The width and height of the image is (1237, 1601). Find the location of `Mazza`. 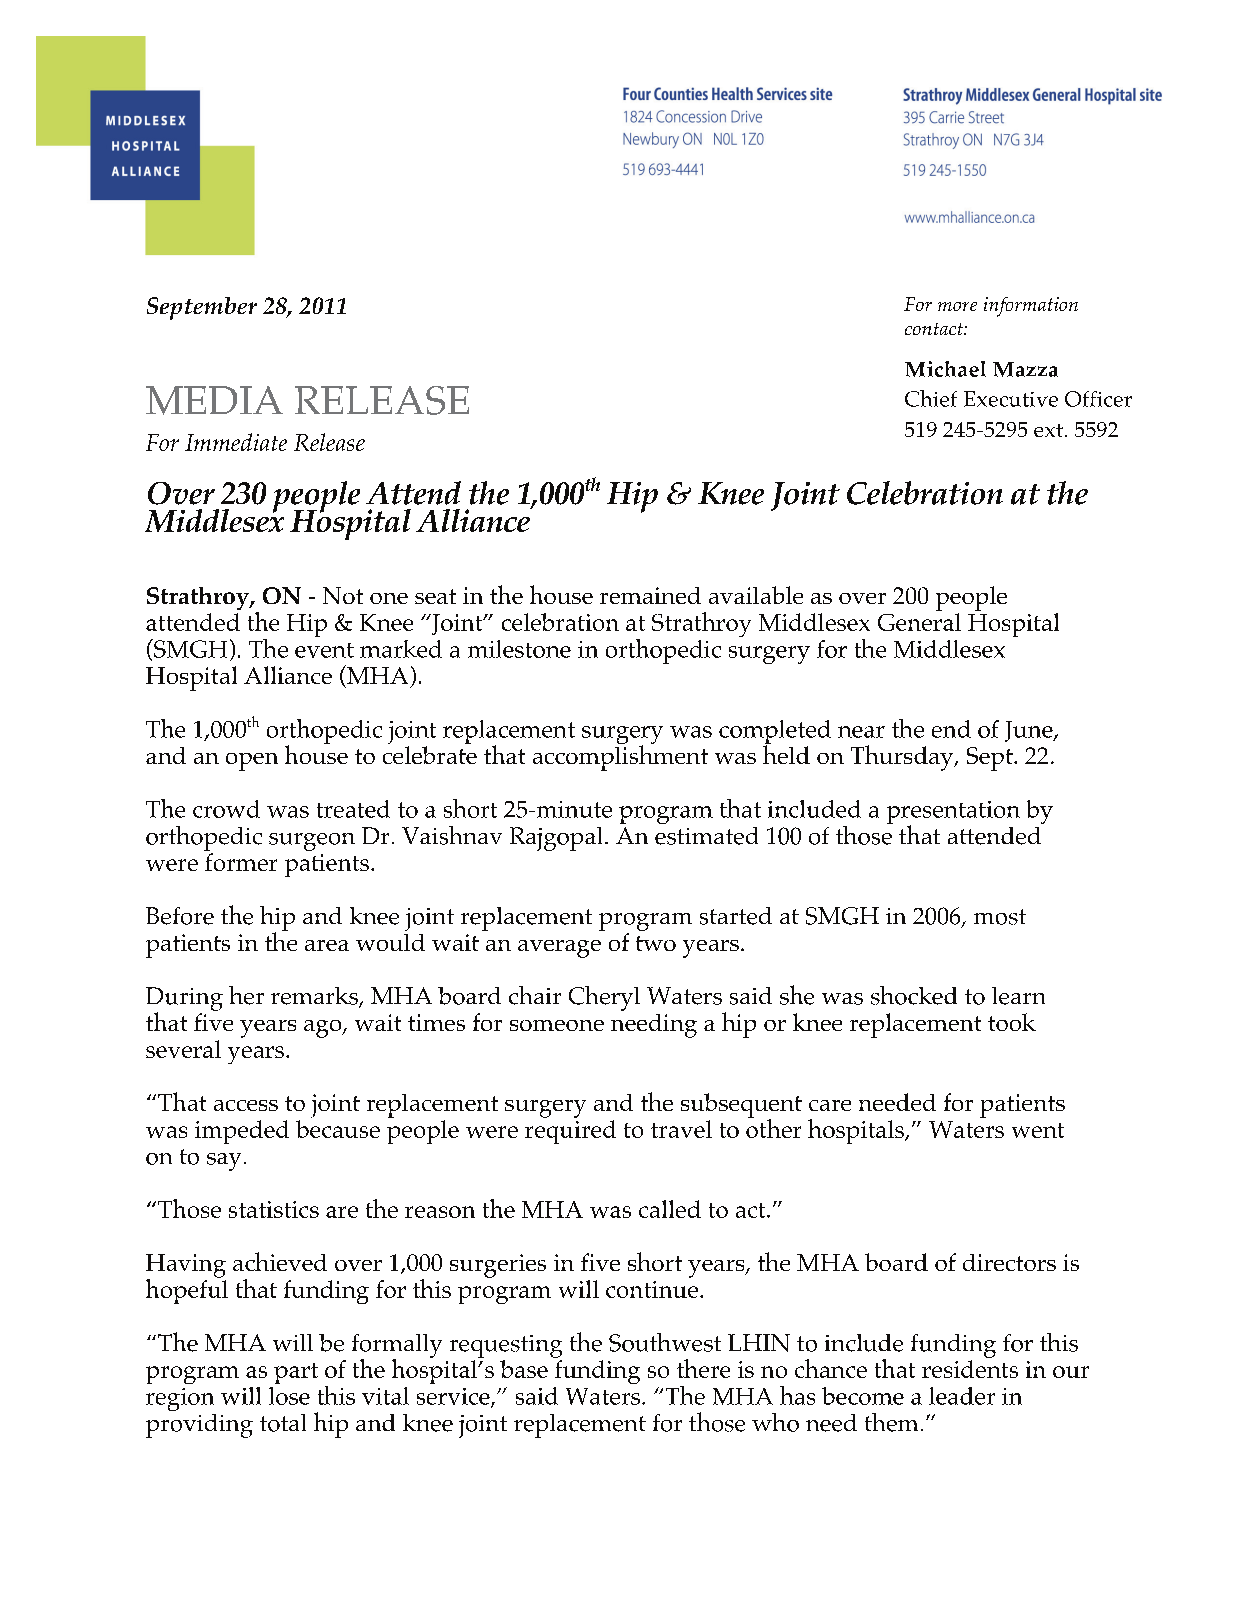

Mazza is located at coordinates (1025, 369).
